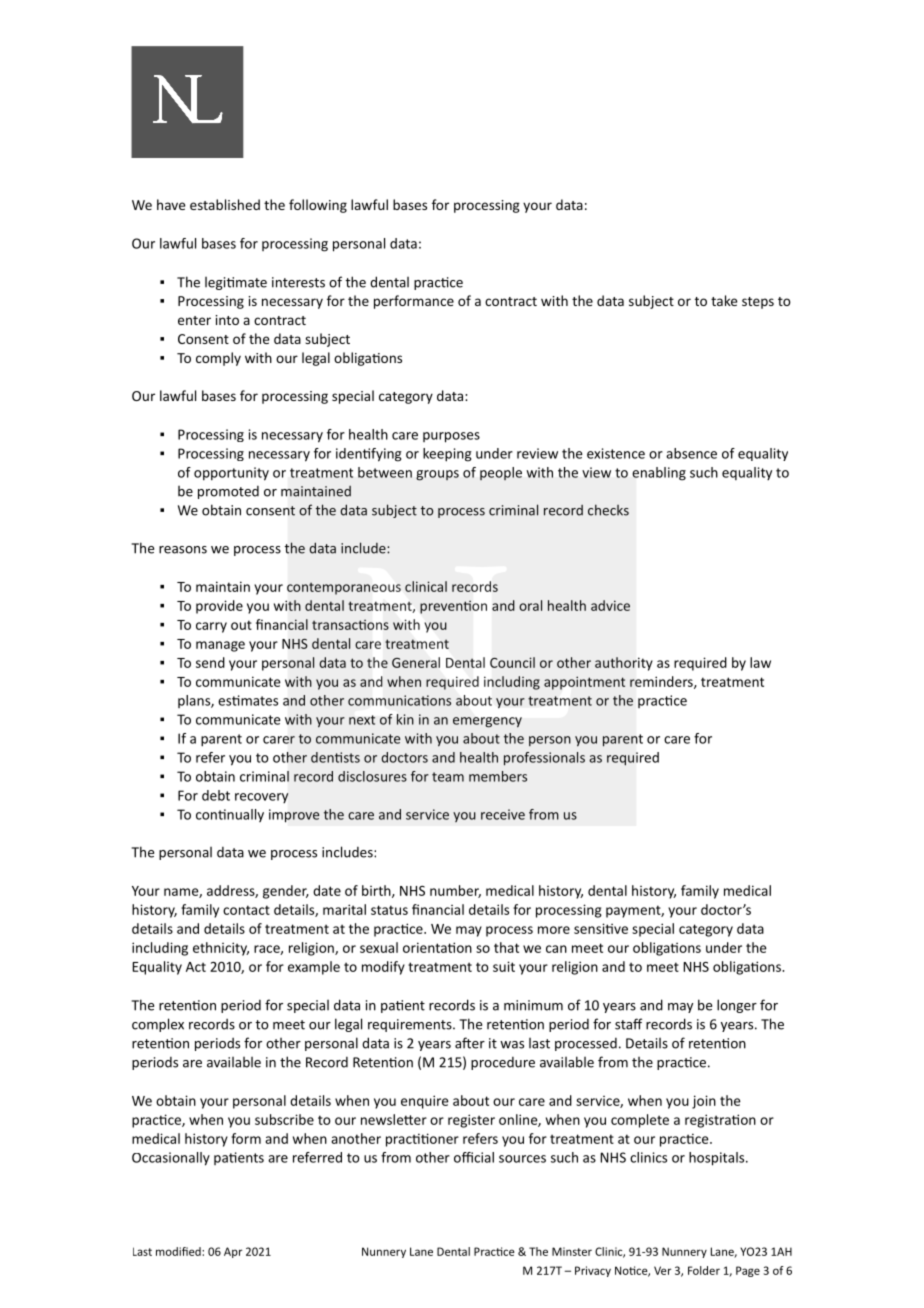 This document has height=1308, width=924. What do you see at coordinates (662, 682) in the document?
I see `reminders` at bounding box center [662, 682].
